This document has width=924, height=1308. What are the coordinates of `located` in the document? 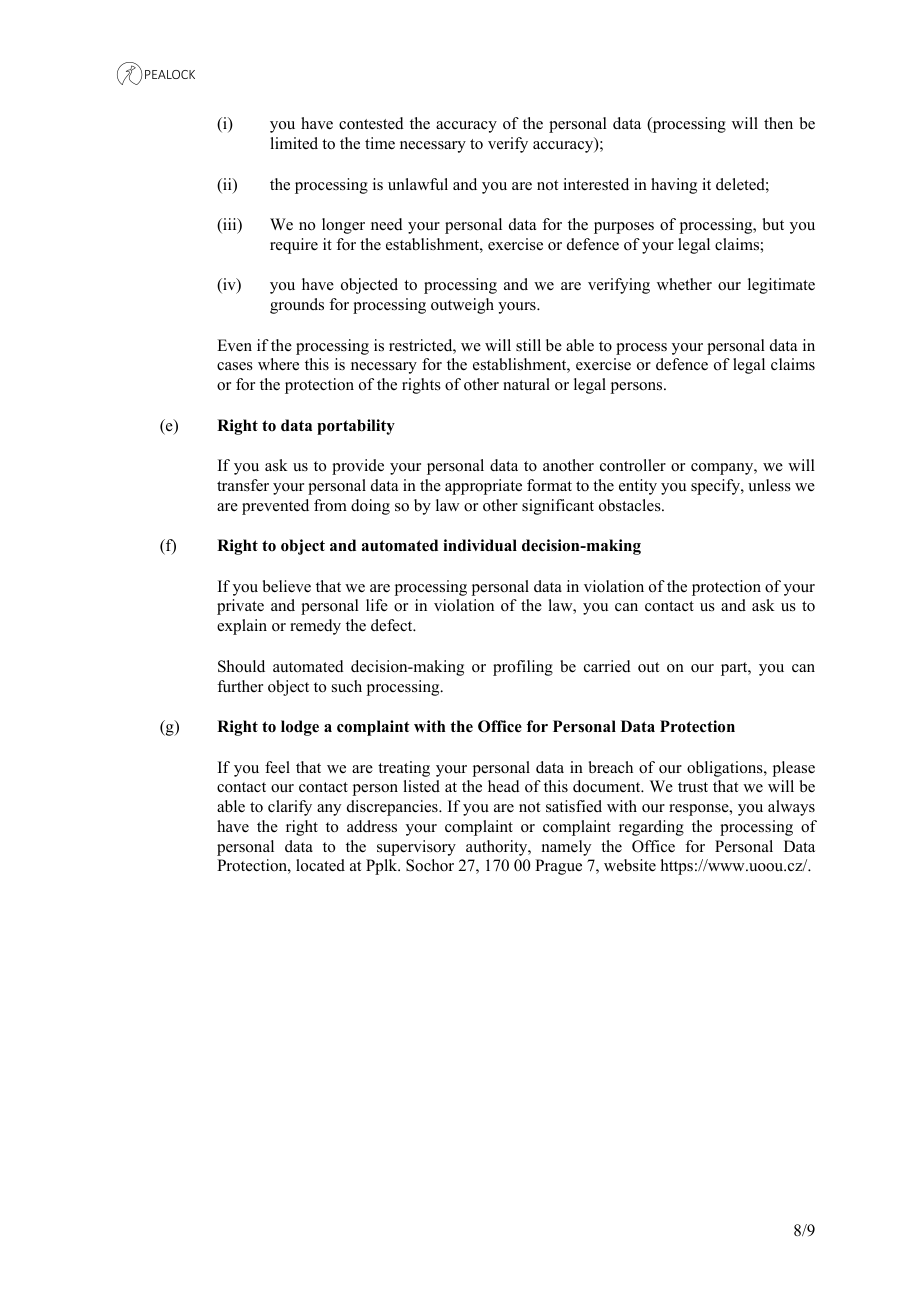 It's located at (320, 865).
